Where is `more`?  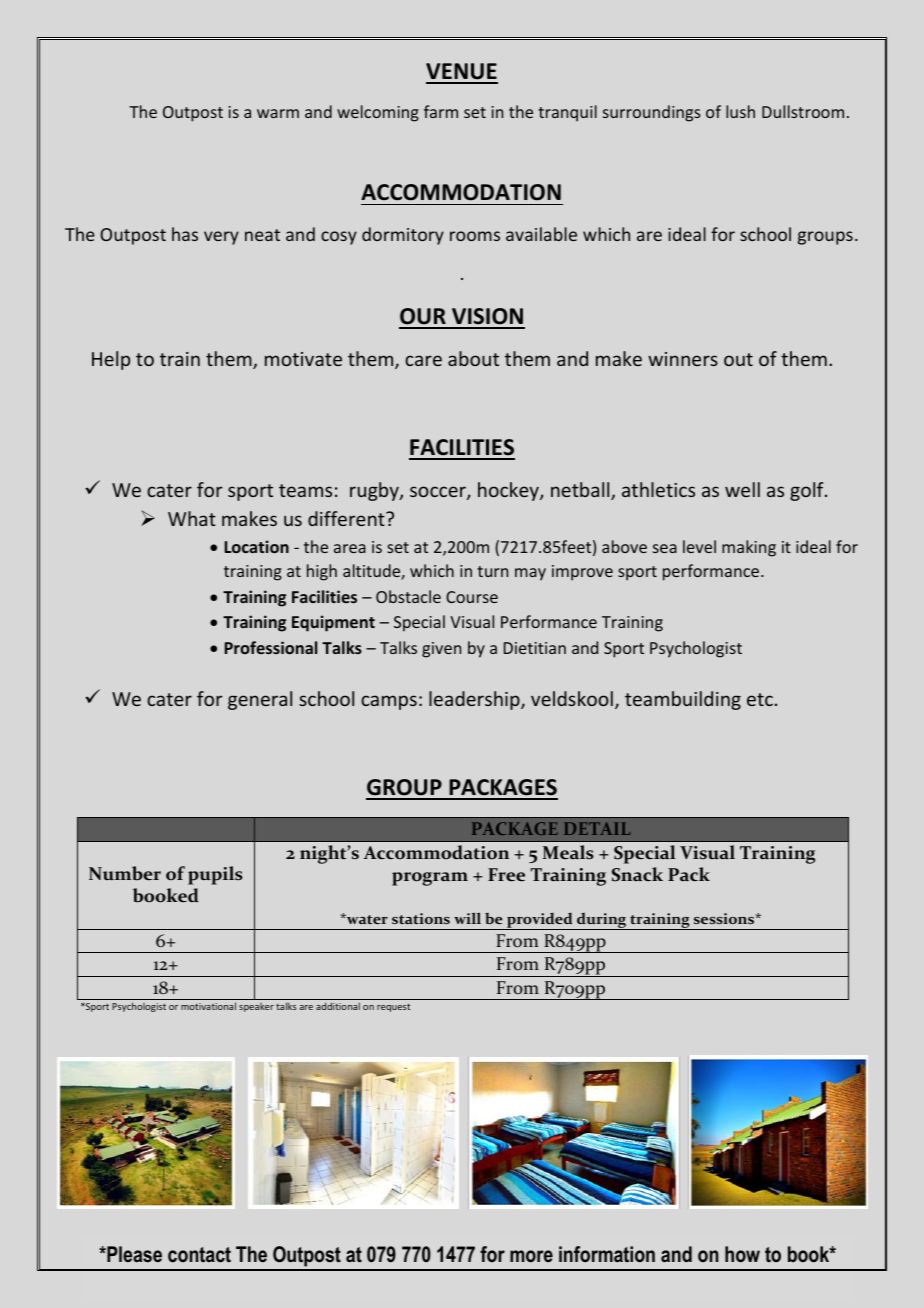
more is located at coordinates (531, 1256).
